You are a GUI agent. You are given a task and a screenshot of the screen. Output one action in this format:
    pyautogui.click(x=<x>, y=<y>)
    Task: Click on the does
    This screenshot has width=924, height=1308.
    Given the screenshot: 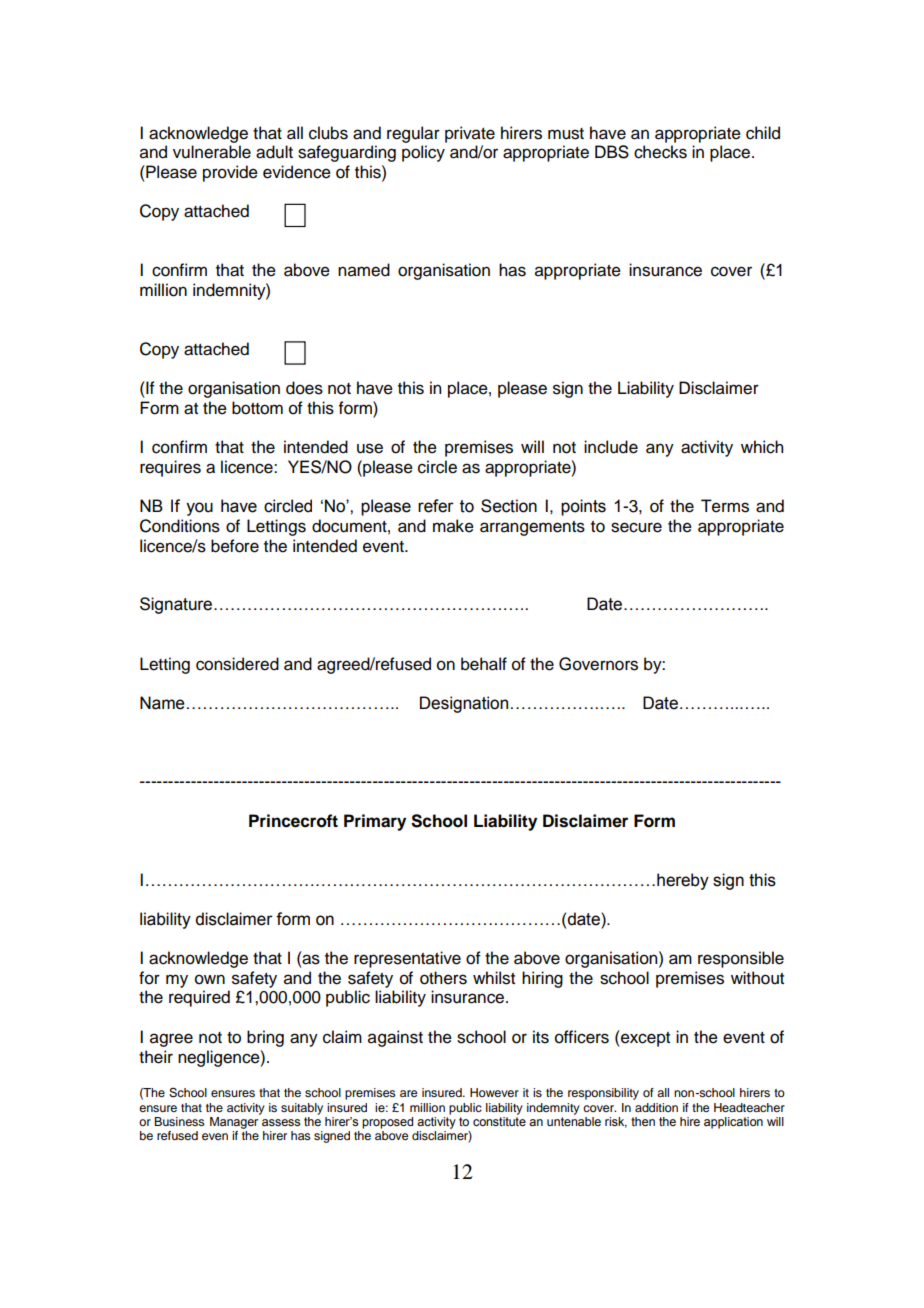 What is the action you would take?
    pyautogui.click(x=304, y=388)
